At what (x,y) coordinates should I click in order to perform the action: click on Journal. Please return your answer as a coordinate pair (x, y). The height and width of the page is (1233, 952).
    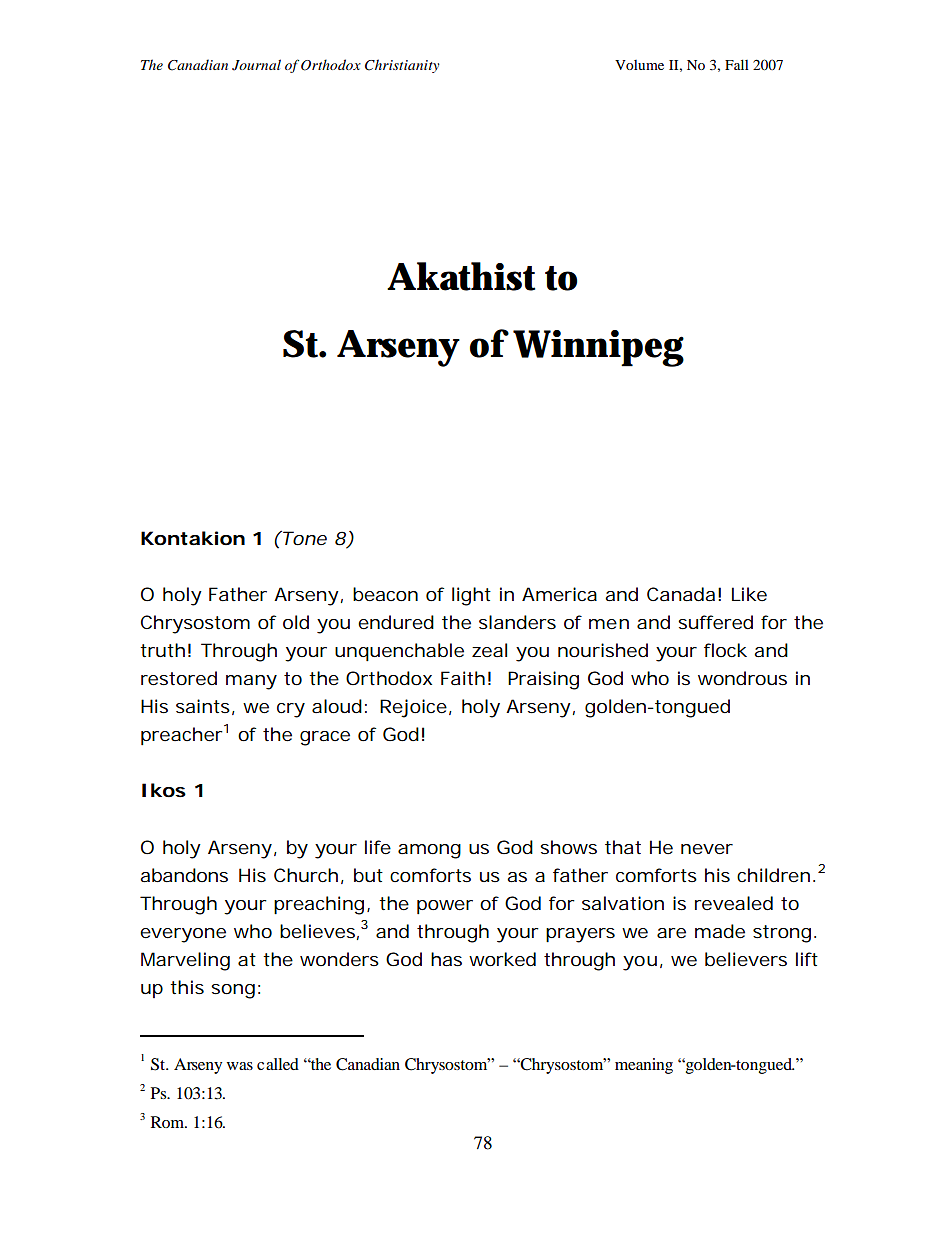
    Looking at the image, I should click on (256, 65).
